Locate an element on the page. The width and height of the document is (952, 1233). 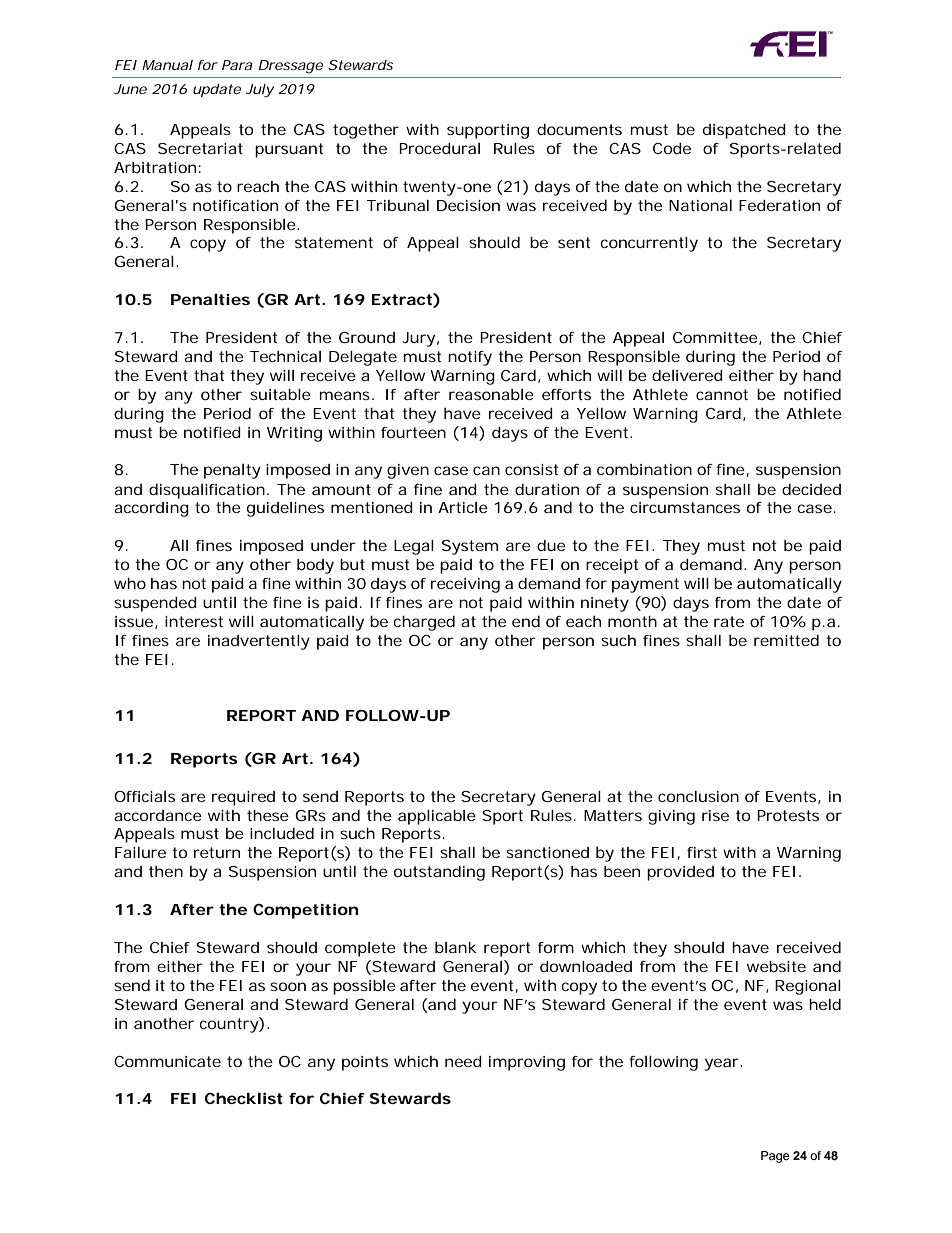
July is located at coordinates (260, 91).
